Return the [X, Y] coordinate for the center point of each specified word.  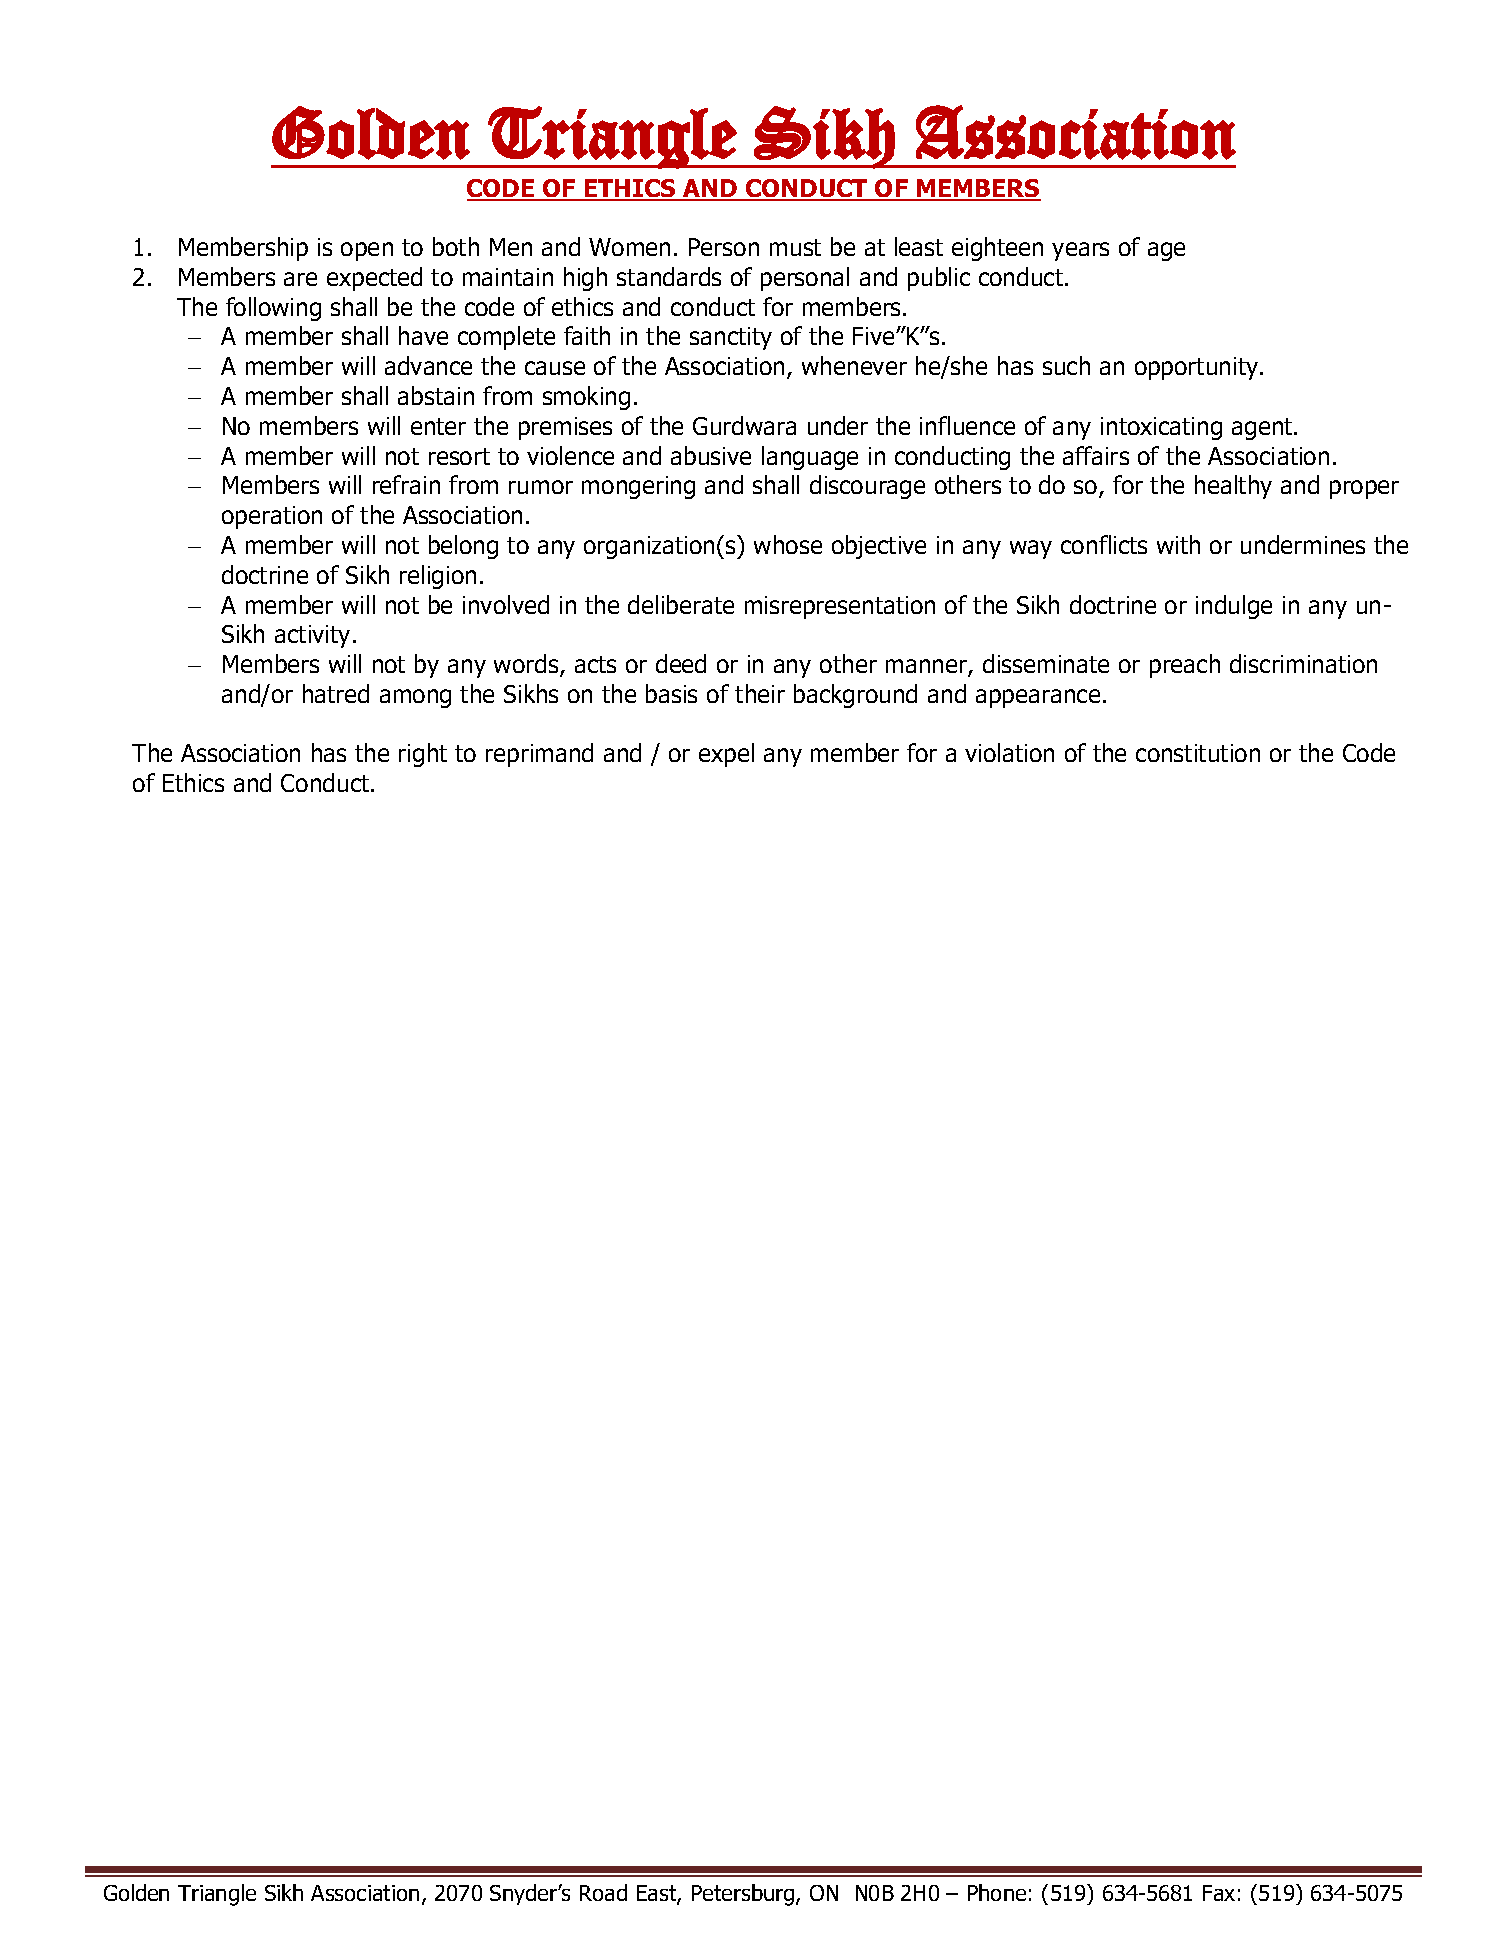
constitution [1198, 753]
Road [603, 1892]
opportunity [1198, 368]
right [423, 755]
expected [374, 279]
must [795, 247]
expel [726, 755]
